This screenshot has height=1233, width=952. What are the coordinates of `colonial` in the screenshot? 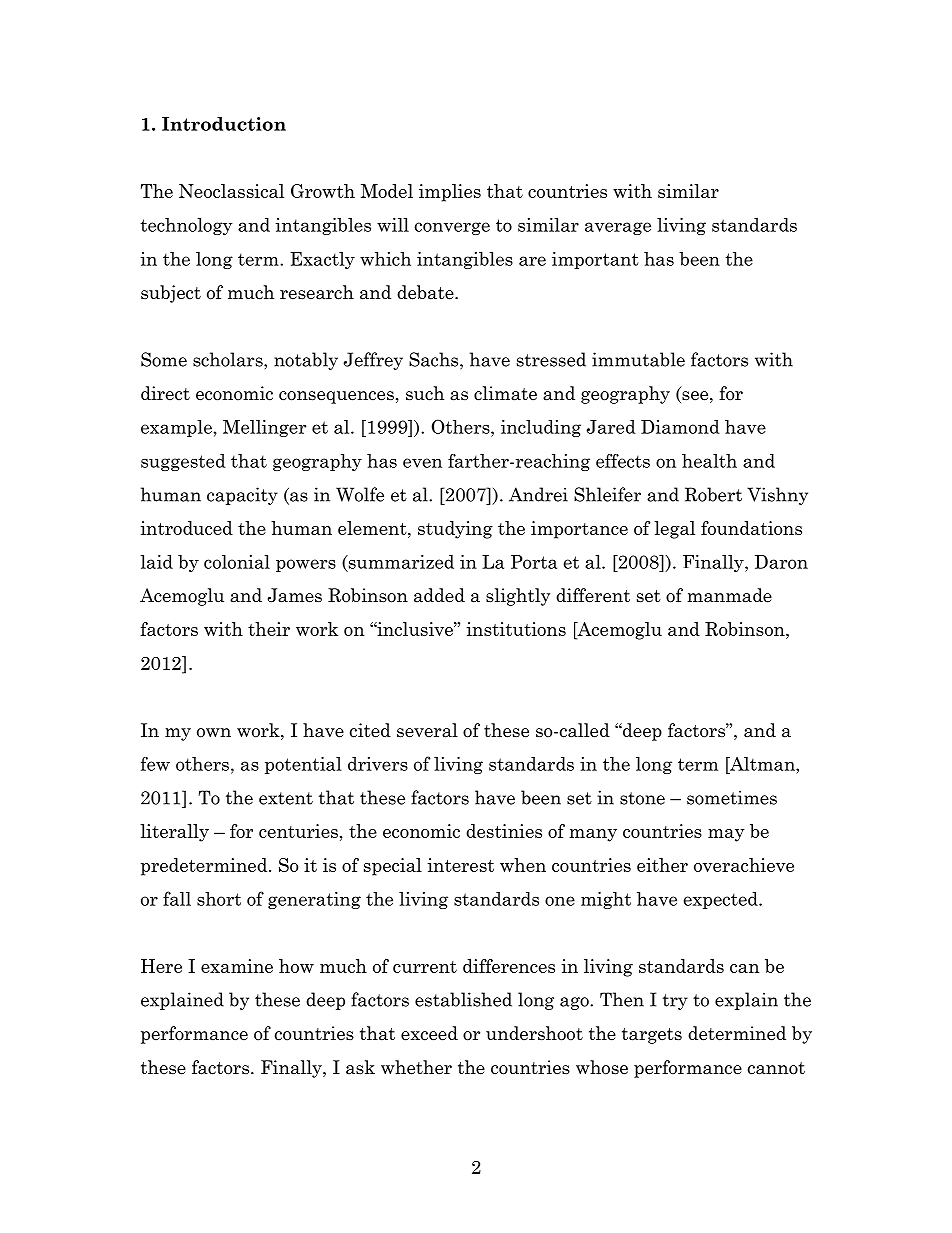 It's located at (237, 562).
